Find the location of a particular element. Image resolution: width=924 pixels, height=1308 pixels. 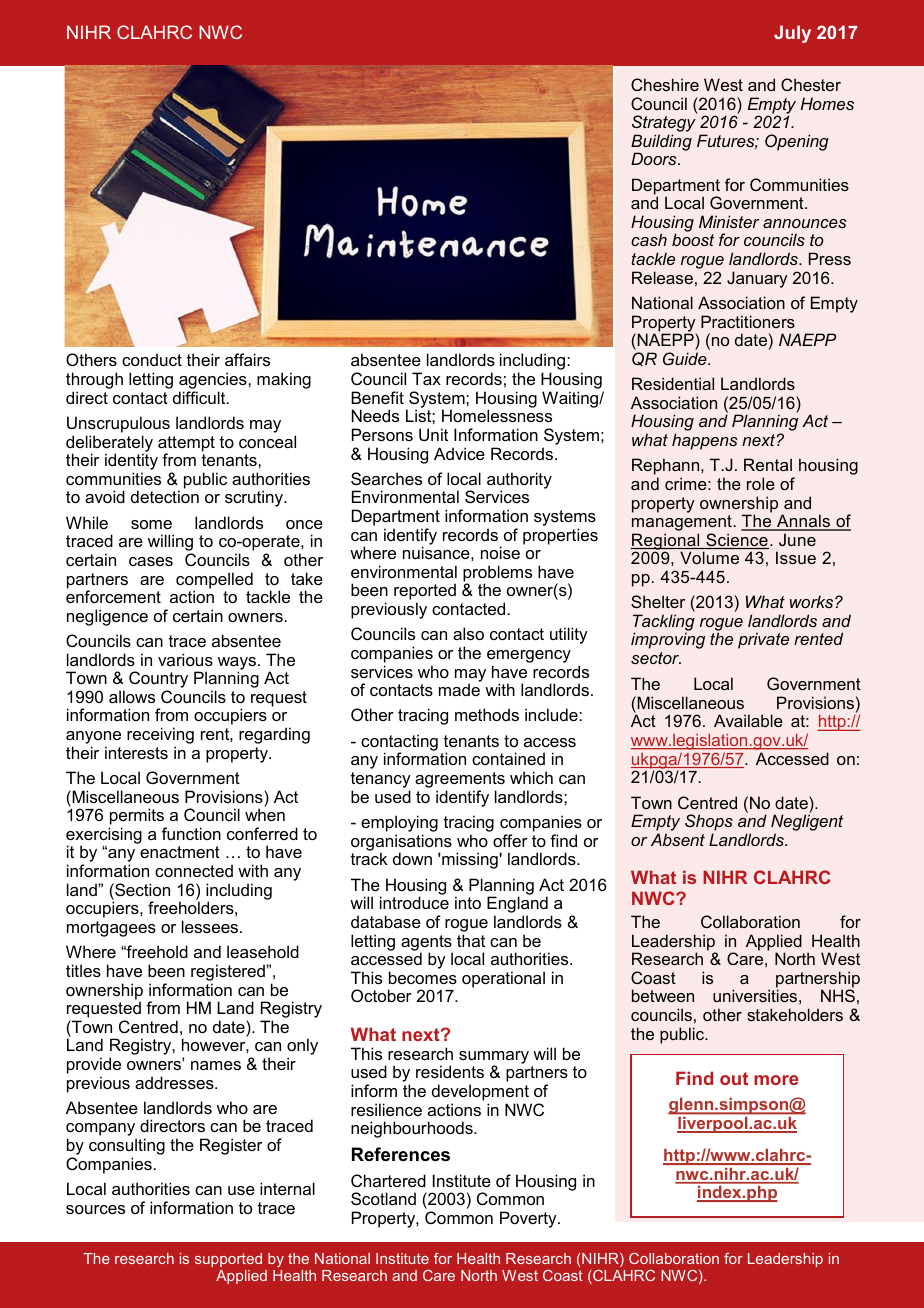

receiving is located at coordinates (160, 737).
